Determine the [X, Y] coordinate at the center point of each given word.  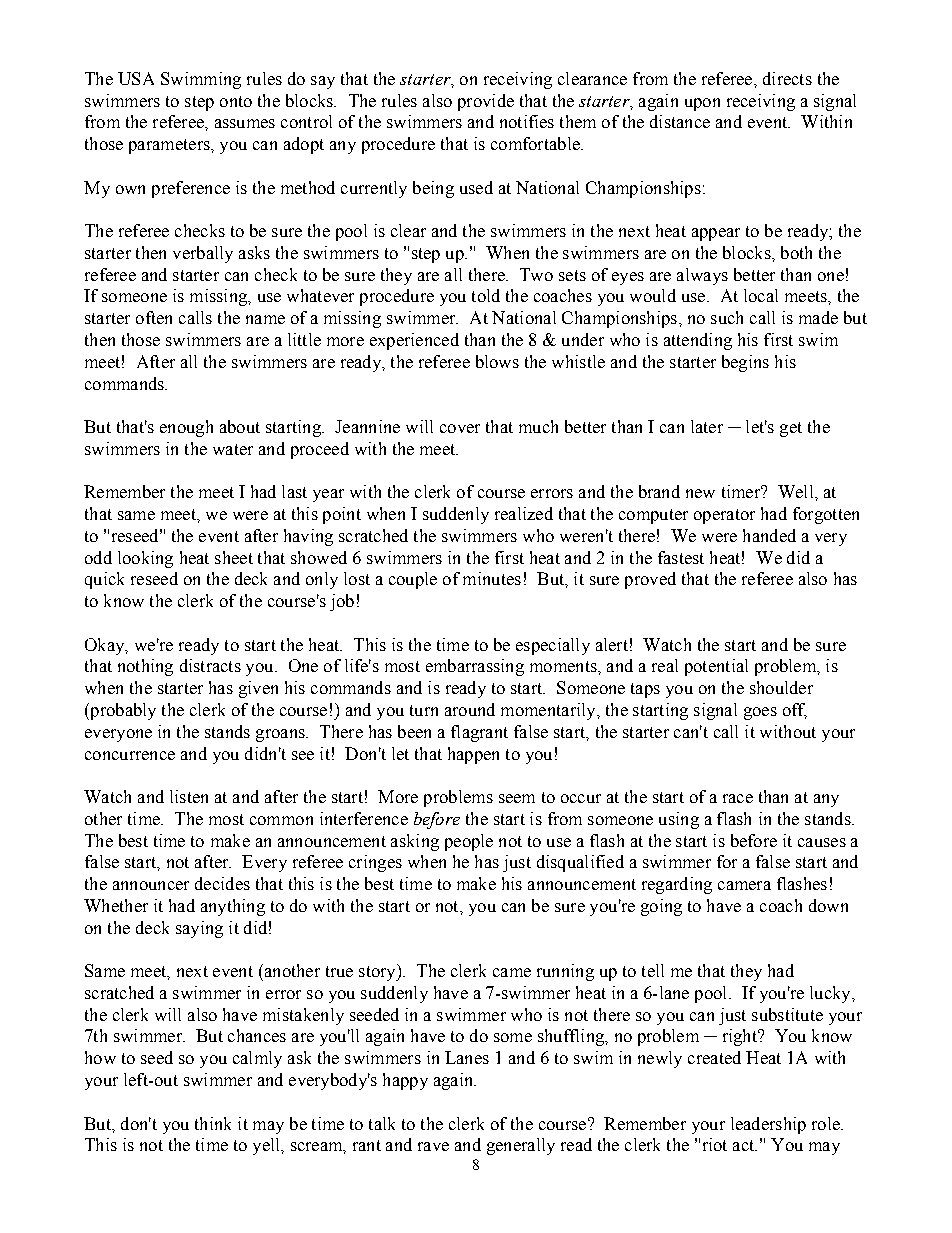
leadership [768, 1125]
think [213, 1123]
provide [486, 102]
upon [702, 104]
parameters [170, 146]
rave [433, 1146]
